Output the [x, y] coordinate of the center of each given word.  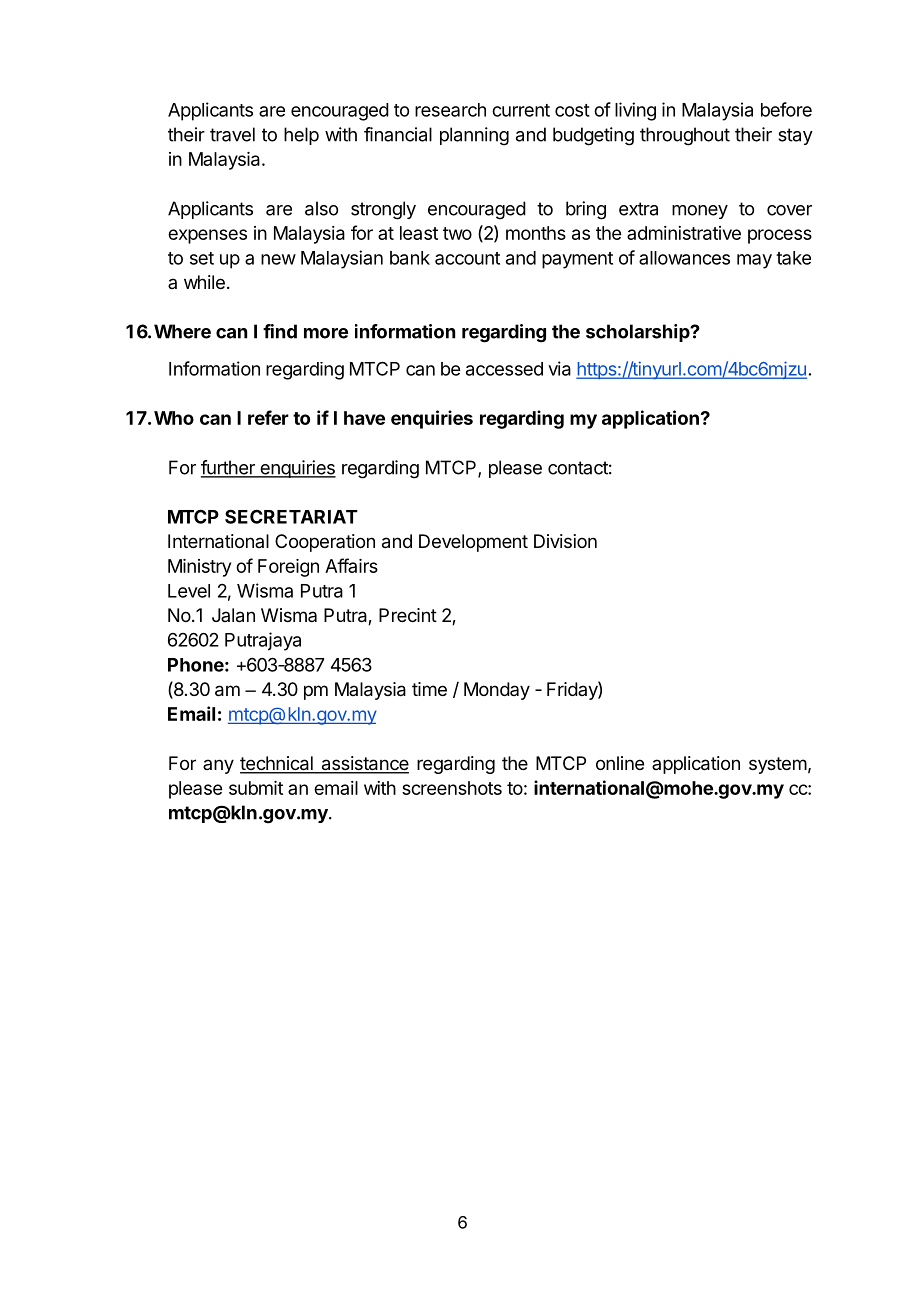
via [559, 368]
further [229, 468]
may [754, 261]
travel [232, 134]
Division [565, 541]
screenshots [452, 788]
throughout [685, 136]
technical [277, 764]
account [467, 258]
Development [473, 543]
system [778, 765]
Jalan [233, 615]
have [364, 418]
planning [474, 136]
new [278, 259]
